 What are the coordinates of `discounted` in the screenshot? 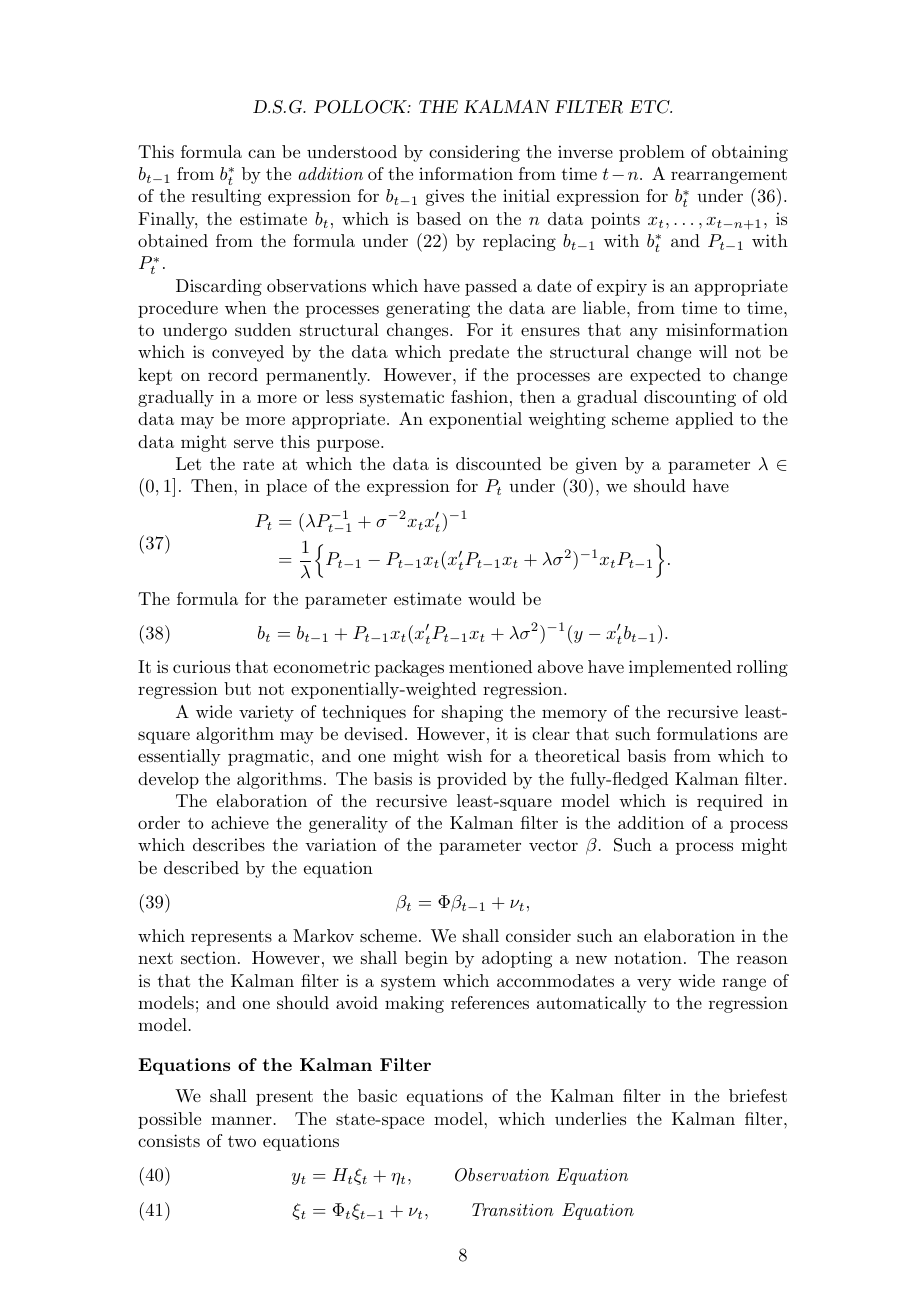 It's located at (498, 463).
